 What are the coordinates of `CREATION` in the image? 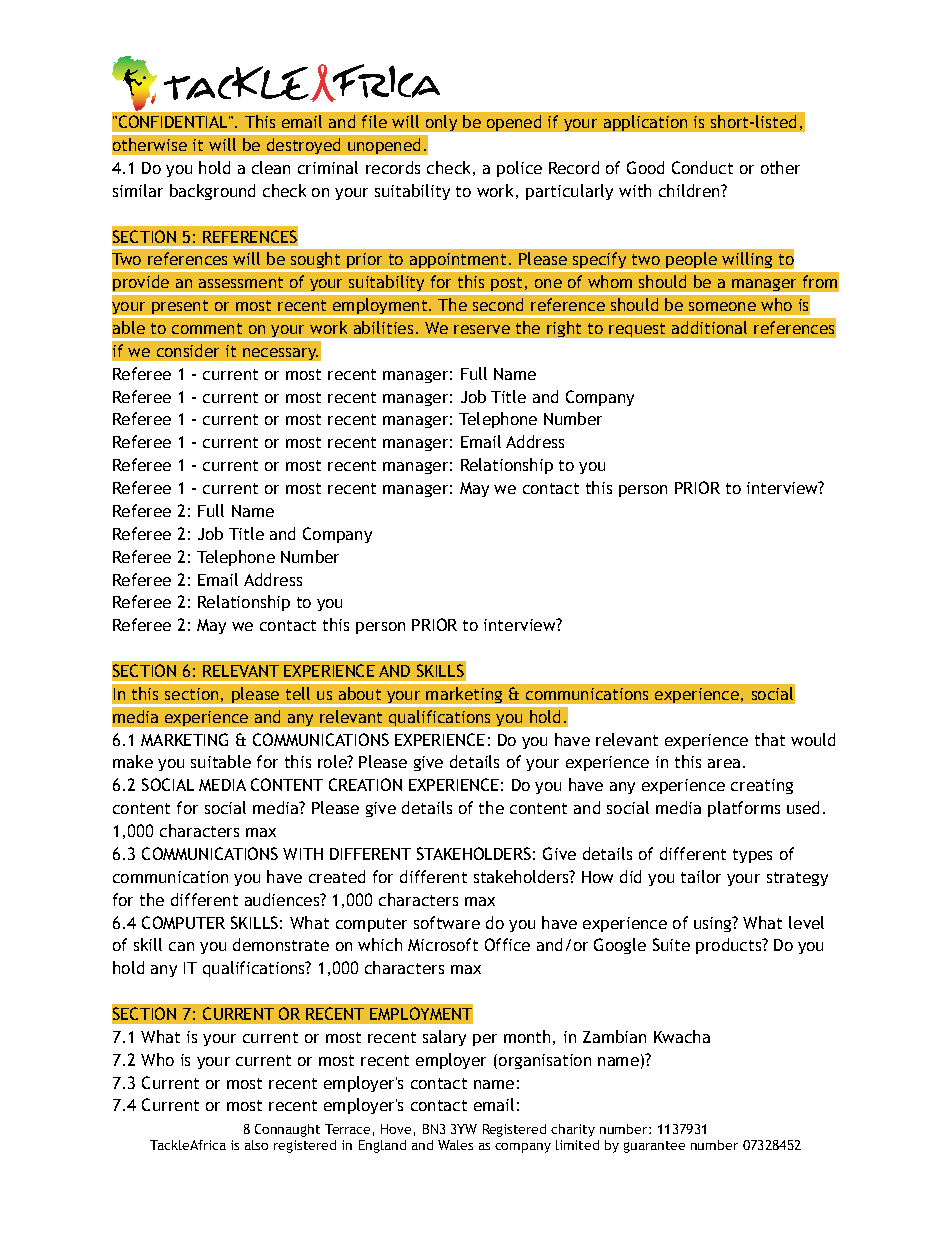 It's located at (365, 784).
